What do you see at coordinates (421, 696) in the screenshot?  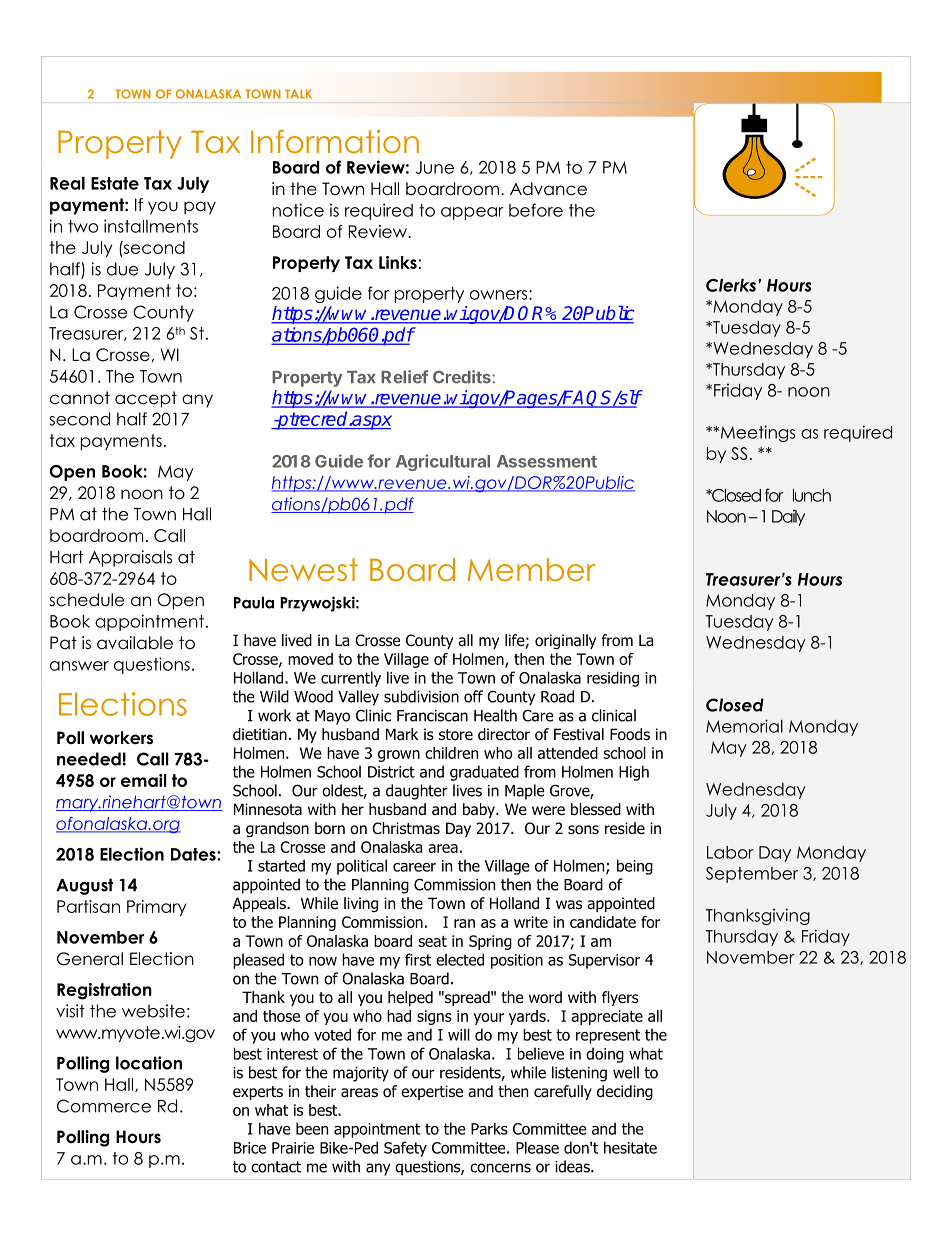 I see `subdivision` at bounding box center [421, 696].
